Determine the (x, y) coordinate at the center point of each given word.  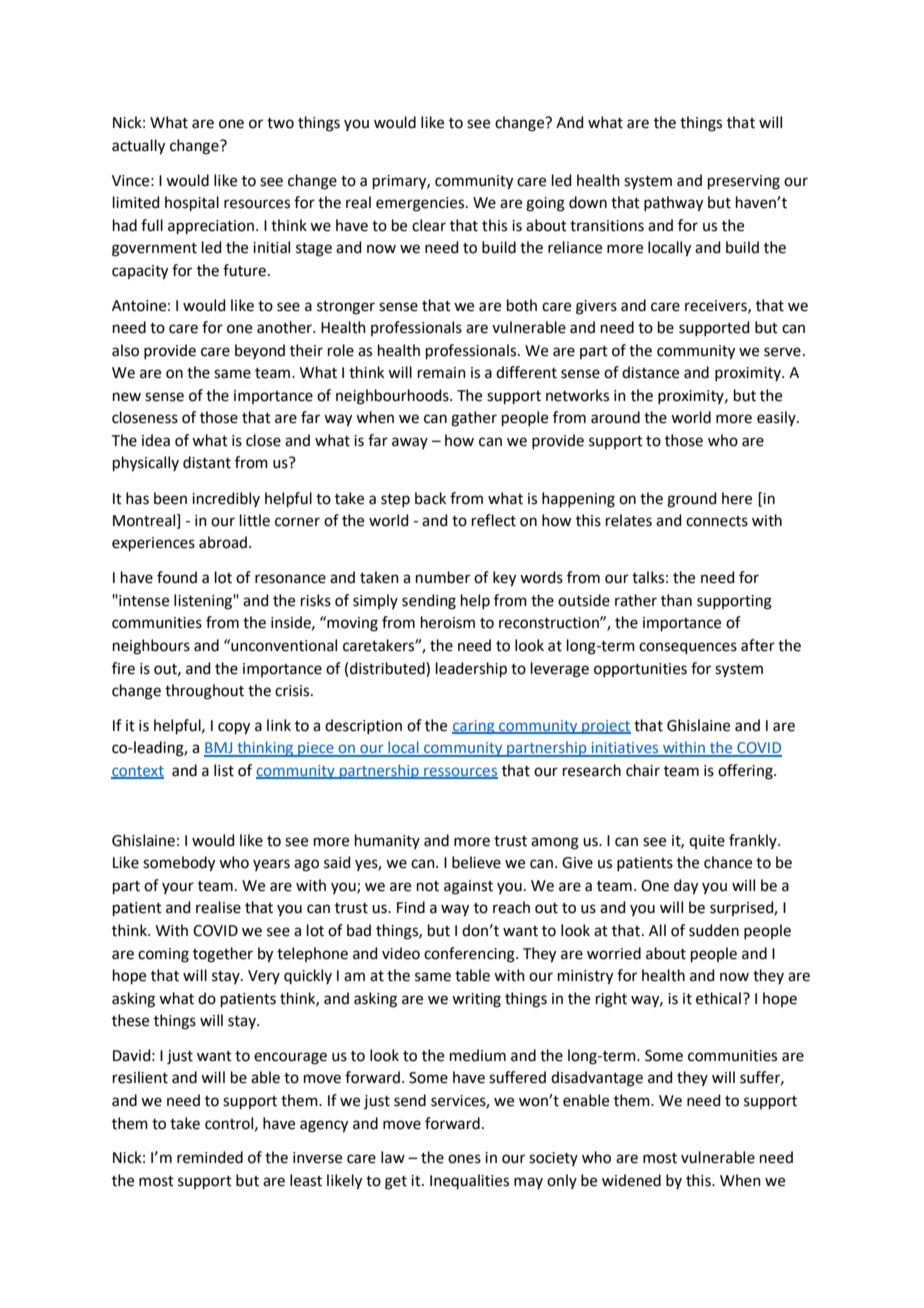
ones (464, 1159)
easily (777, 418)
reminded (210, 1157)
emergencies (421, 204)
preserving (744, 182)
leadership (471, 669)
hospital (192, 203)
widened (631, 1180)
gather (474, 419)
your (178, 888)
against (468, 887)
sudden (714, 930)
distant (207, 462)
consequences (688, 648)
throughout (204, 692)
